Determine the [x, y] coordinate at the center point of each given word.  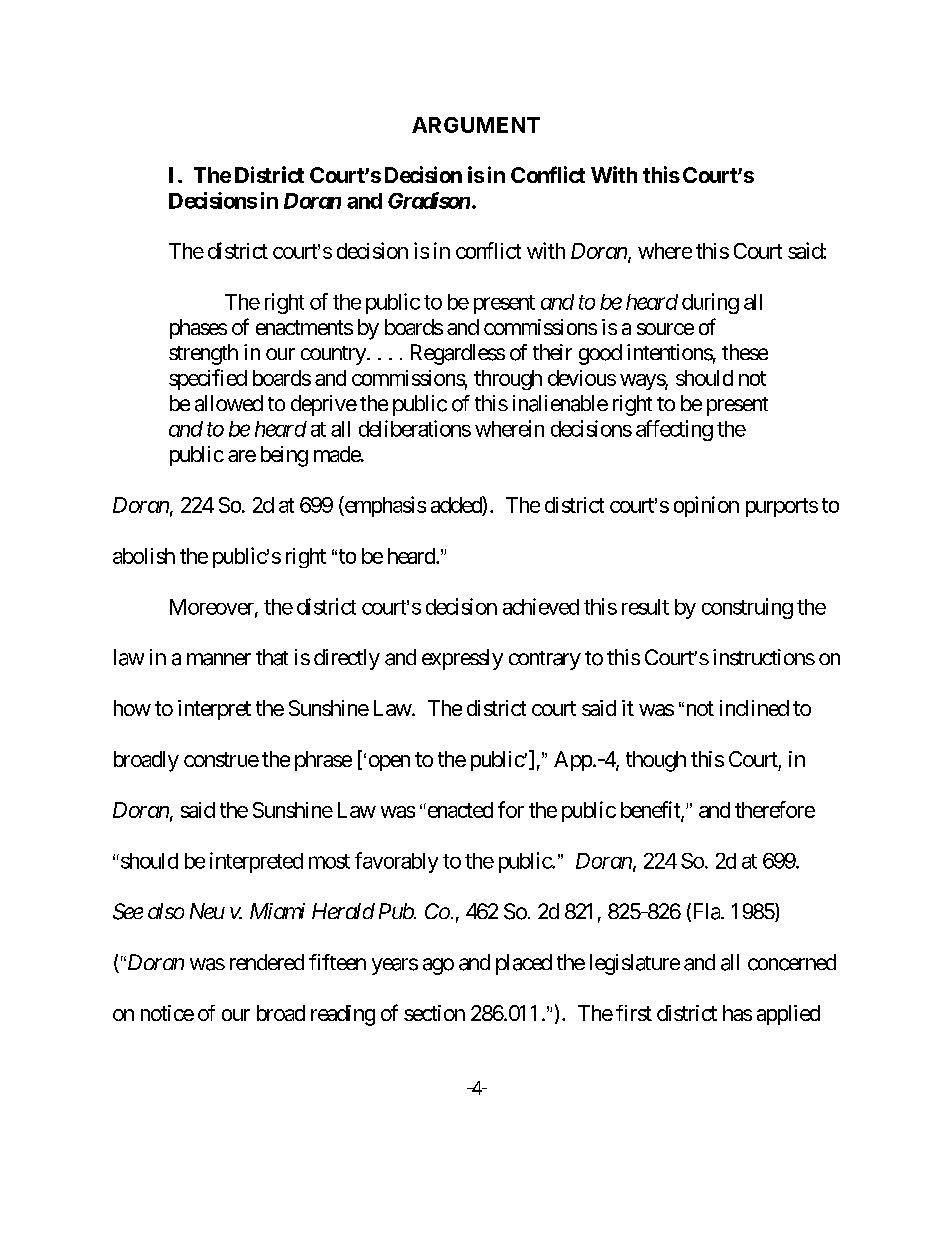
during [710, 303]
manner [219, 659]
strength [203, 354]
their [552, 352]
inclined [754, 708]
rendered [267, 962]
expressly [462, 659]
